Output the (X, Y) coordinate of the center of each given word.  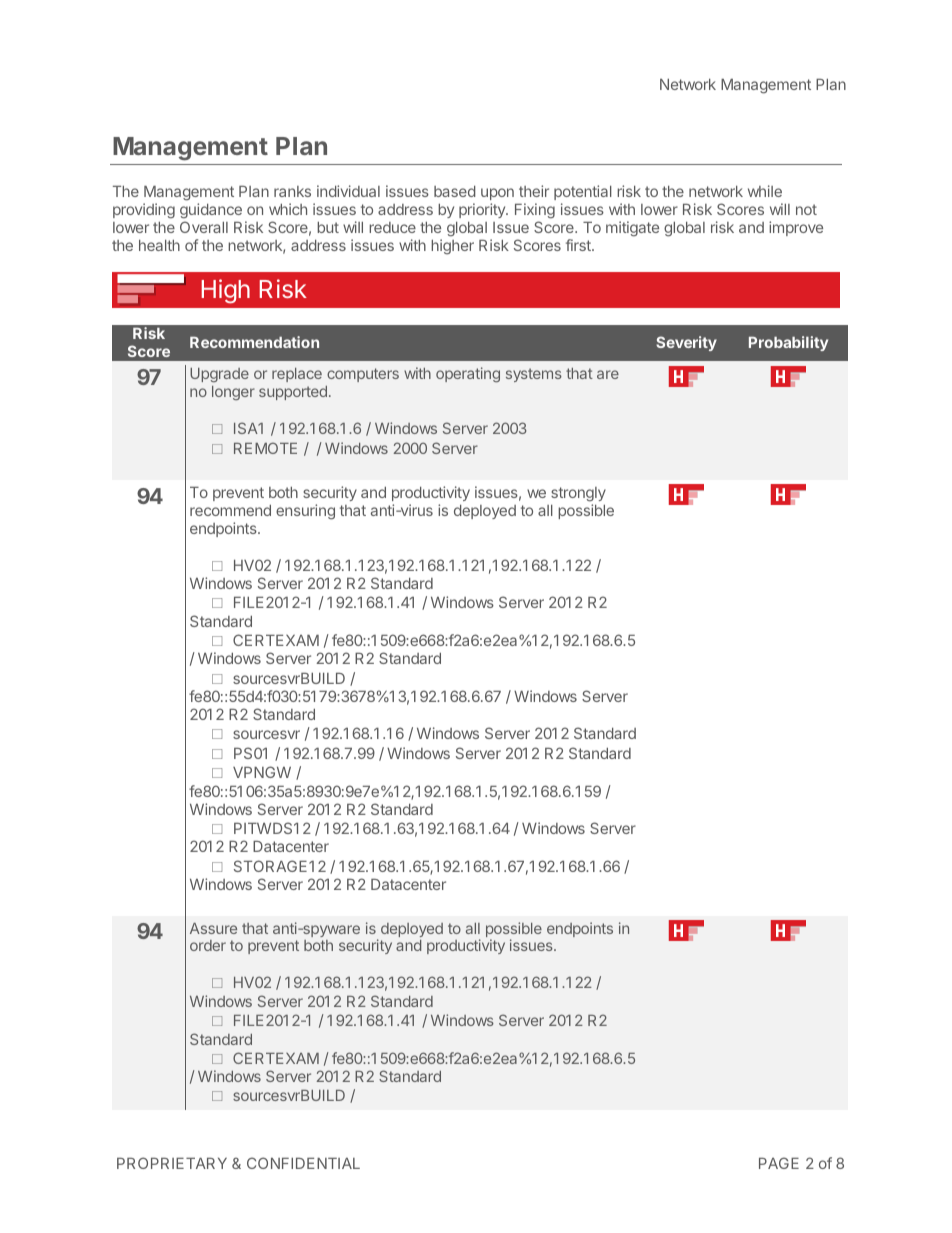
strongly (578, 494)
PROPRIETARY (172, 1163)
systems (534, 375)
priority (483, 210)
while (765, 191)
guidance (211, 211)
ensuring (305, 512)
